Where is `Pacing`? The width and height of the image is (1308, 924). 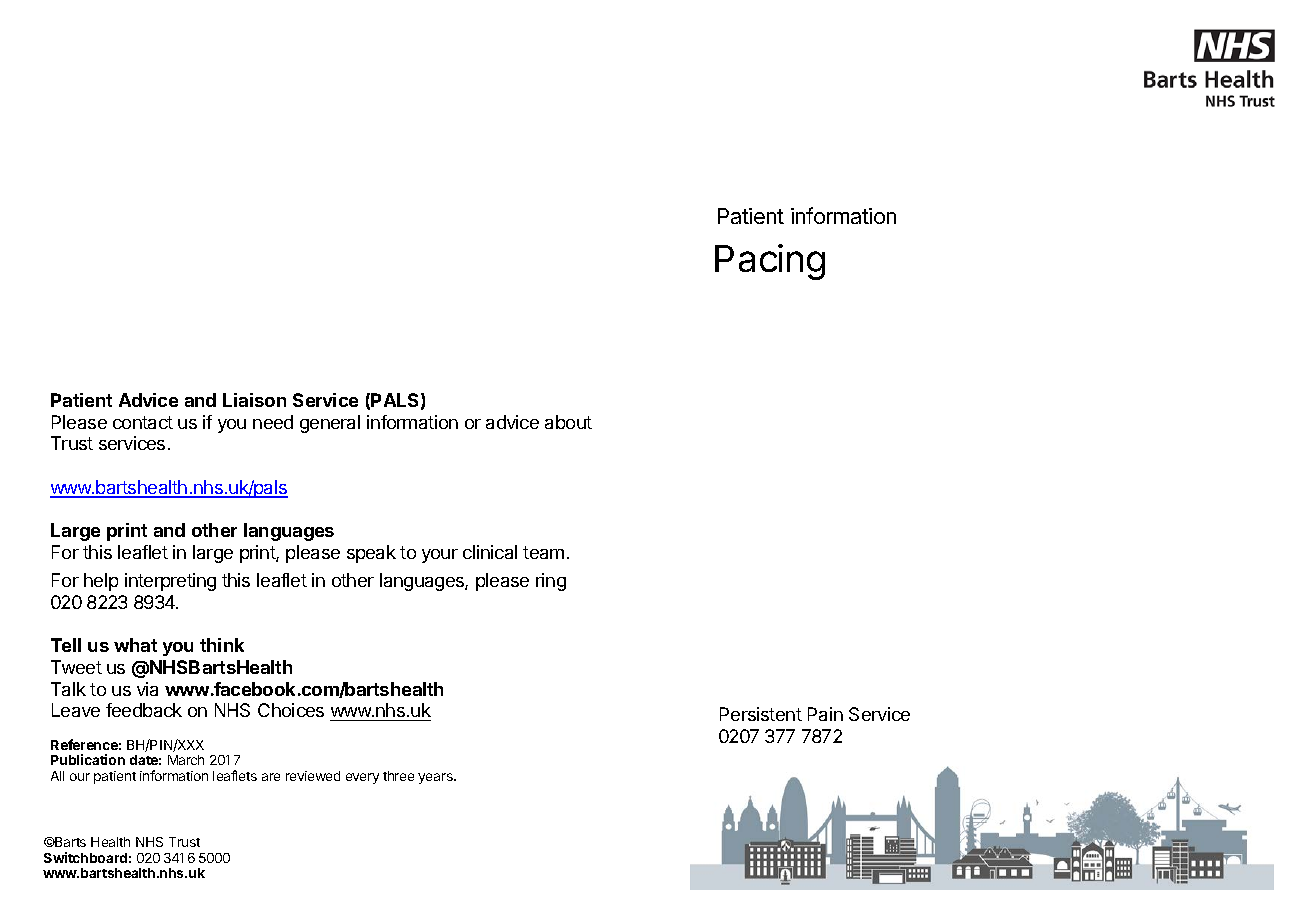
Pacing is located at coordinates (770, 262).
